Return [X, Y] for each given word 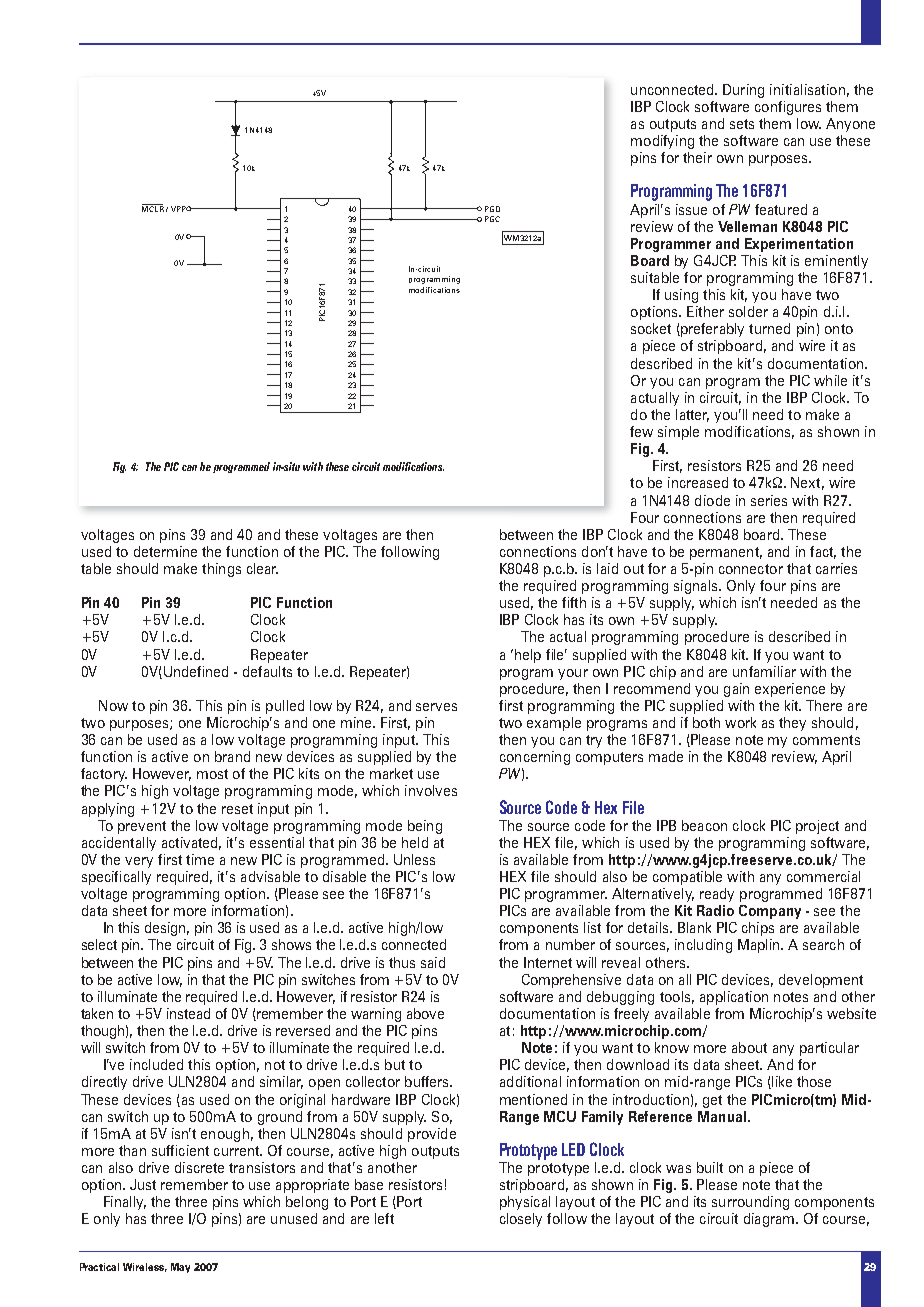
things [221, 570]
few [641, 431]
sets [742, 124]
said [433, 962]
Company [770, 912]
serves [436, 707]
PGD [492, 209]
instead [188, 1013]
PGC [492, 219]
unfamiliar [764, 671]
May [180, 1268]
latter [692, 415]
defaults [267, 671]
